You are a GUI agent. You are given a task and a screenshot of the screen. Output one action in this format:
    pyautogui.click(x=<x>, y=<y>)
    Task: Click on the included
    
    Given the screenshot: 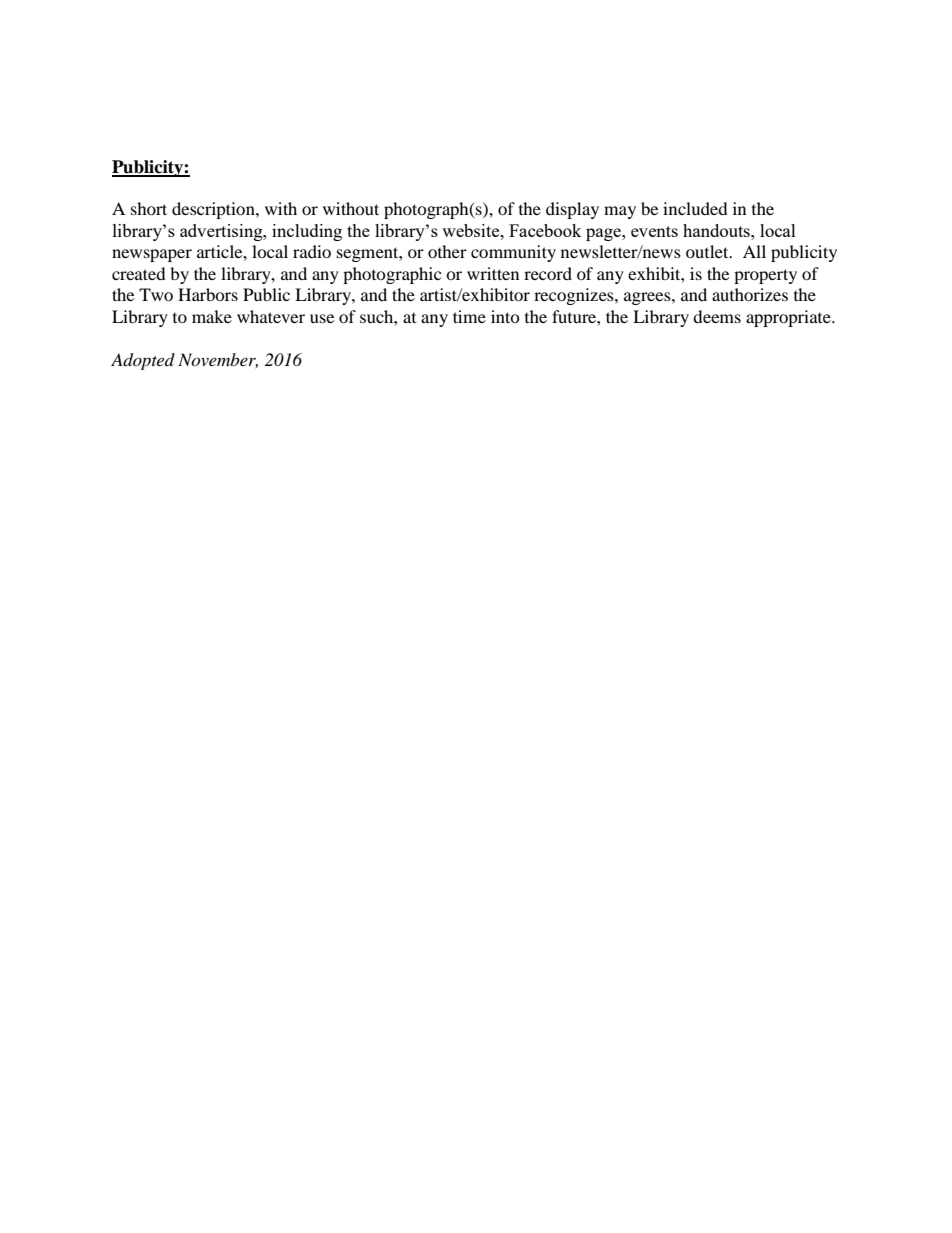 What is the action you would take?
    pyautogui.click(x=695, y=208)
